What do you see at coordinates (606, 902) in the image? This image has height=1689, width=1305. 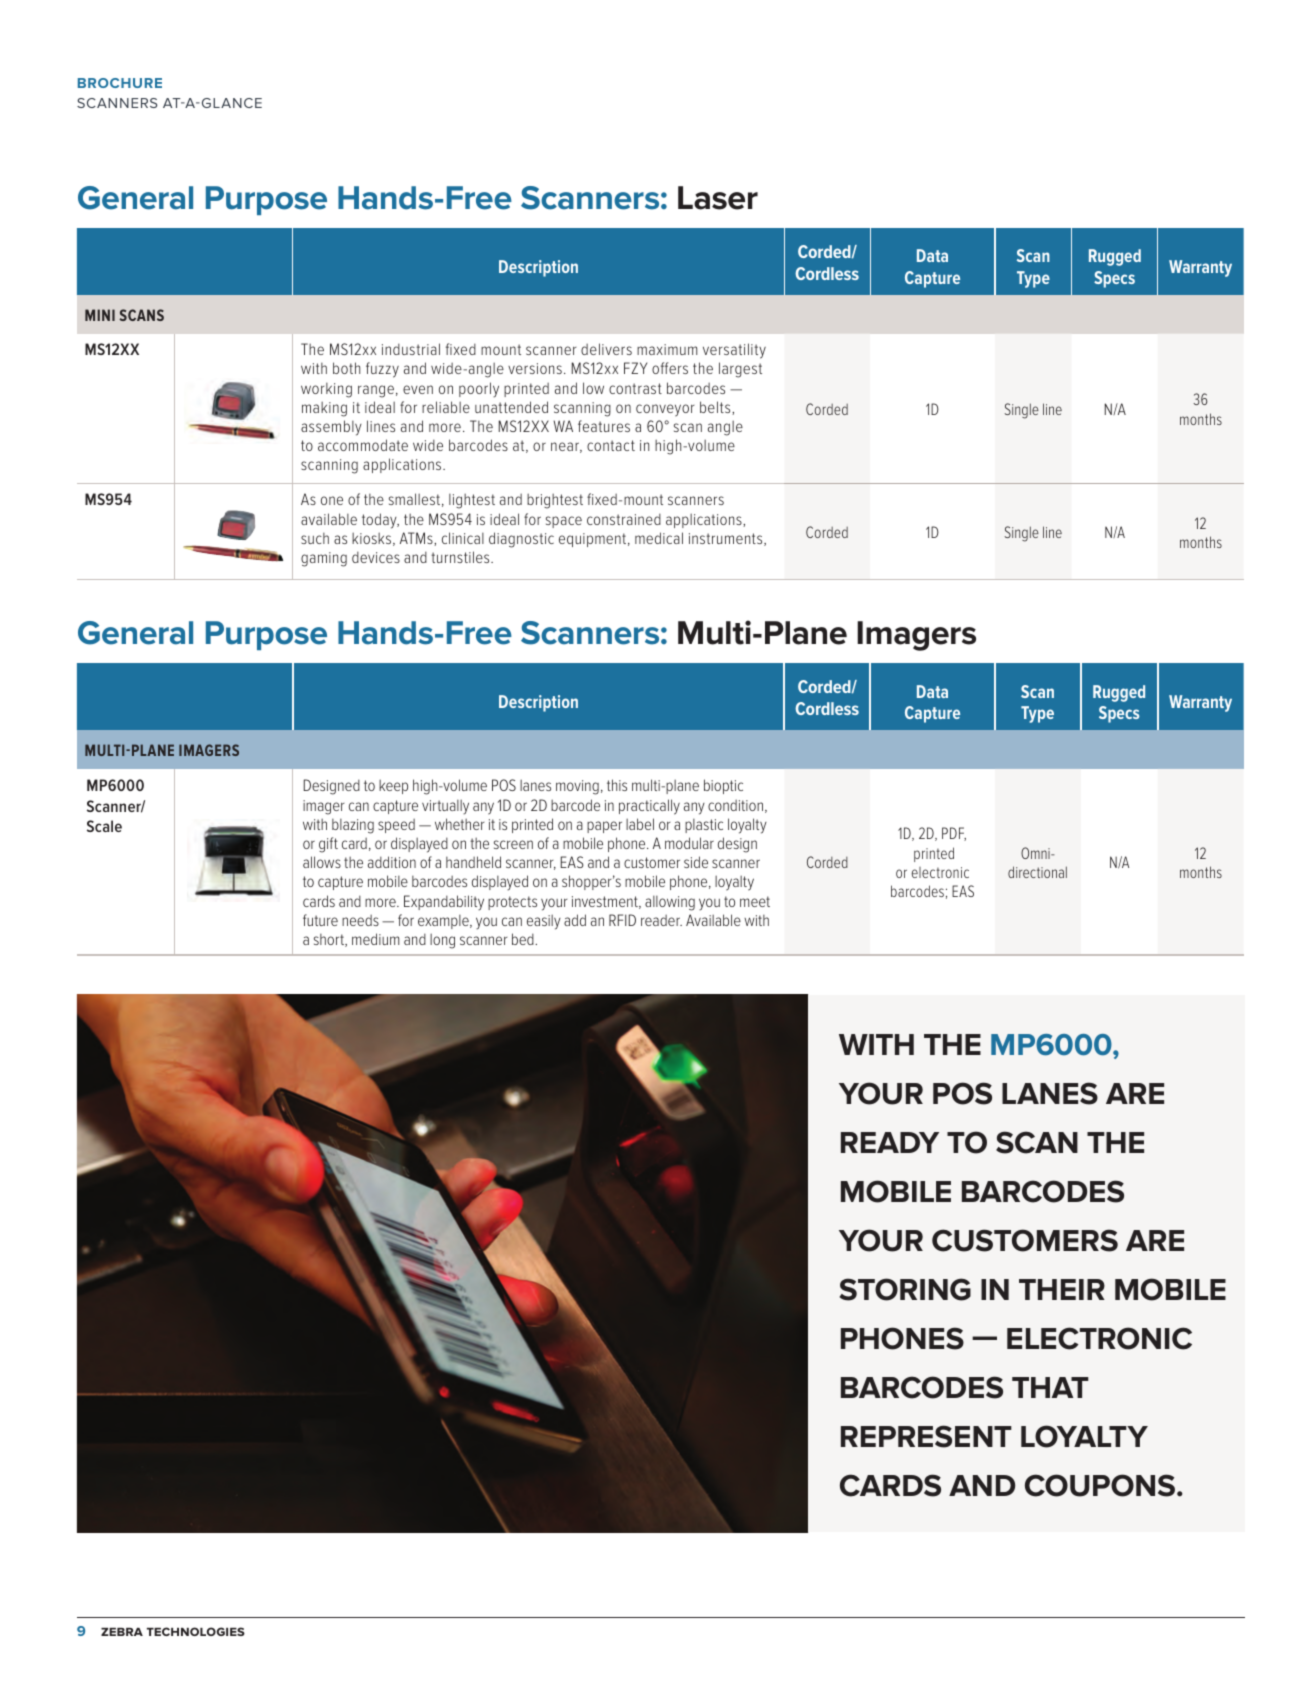 I see `investment` at bounding box center [606, 902].
